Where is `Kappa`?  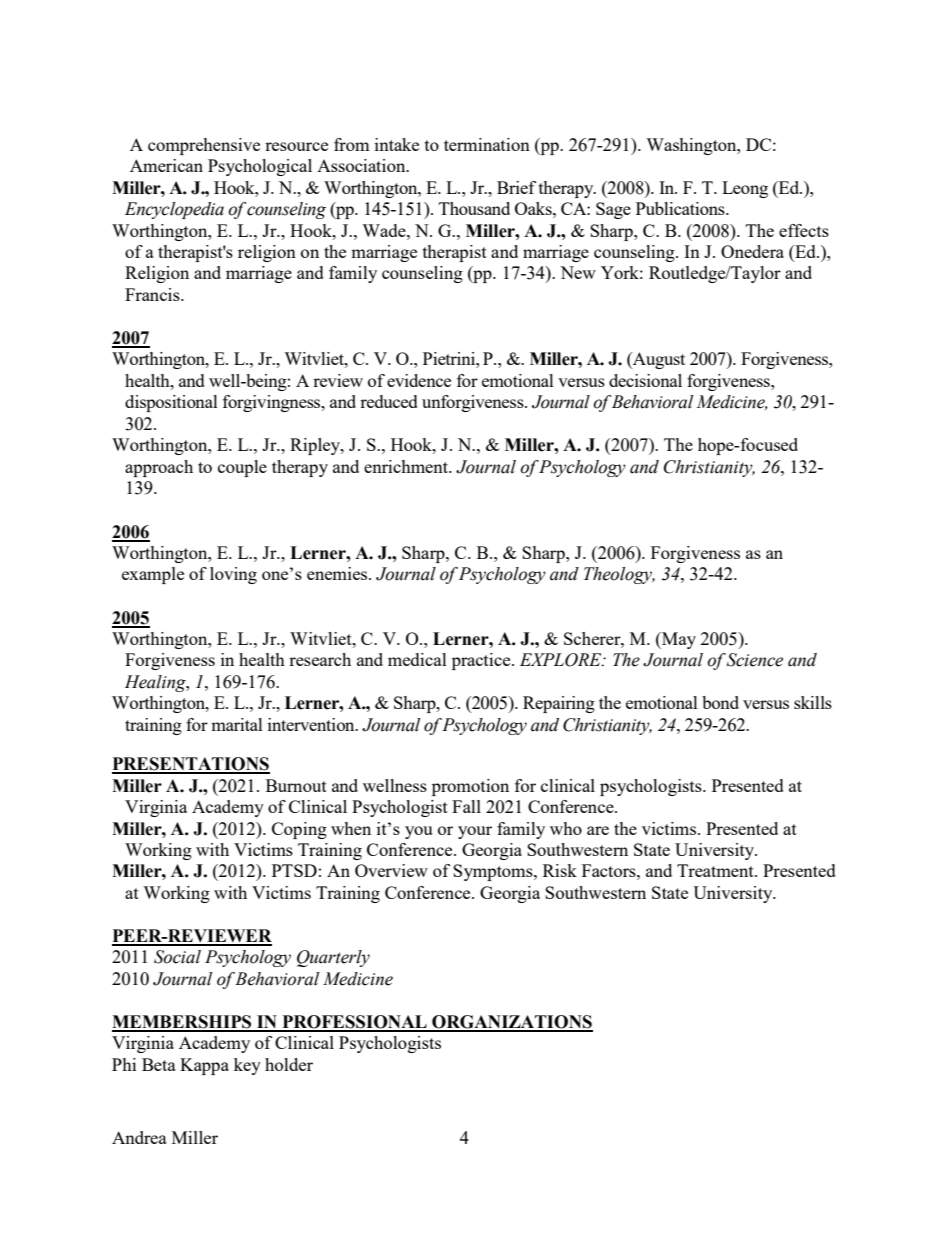 Kappa is located at coordinates (204, 1066).
